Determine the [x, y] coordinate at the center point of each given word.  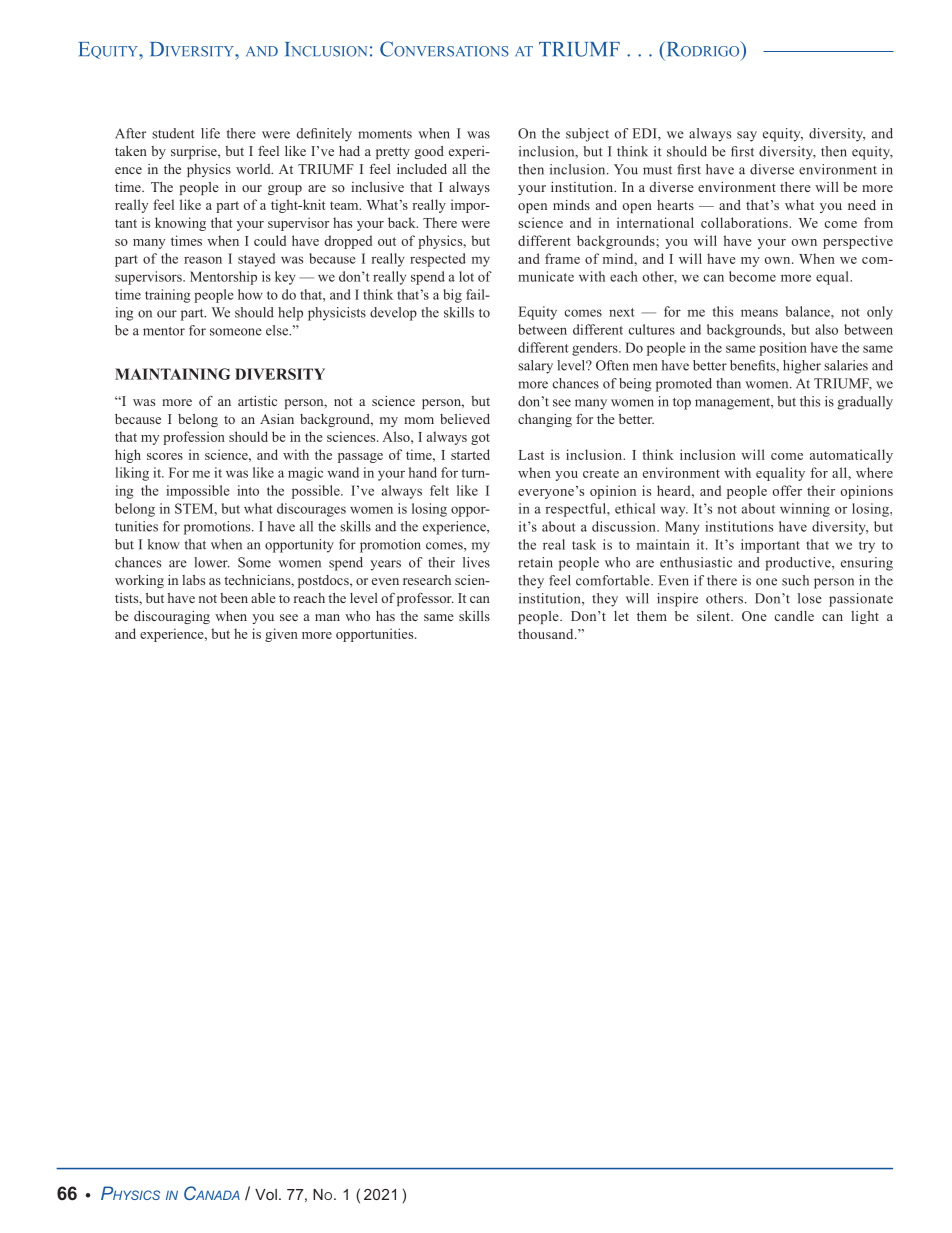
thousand [547, 634]
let [621, 616]
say [747, 136]
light [865, 617]
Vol [266, 1194]
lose [810, 598]
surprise [195, 152]
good [429, 152]
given [281, 635]
